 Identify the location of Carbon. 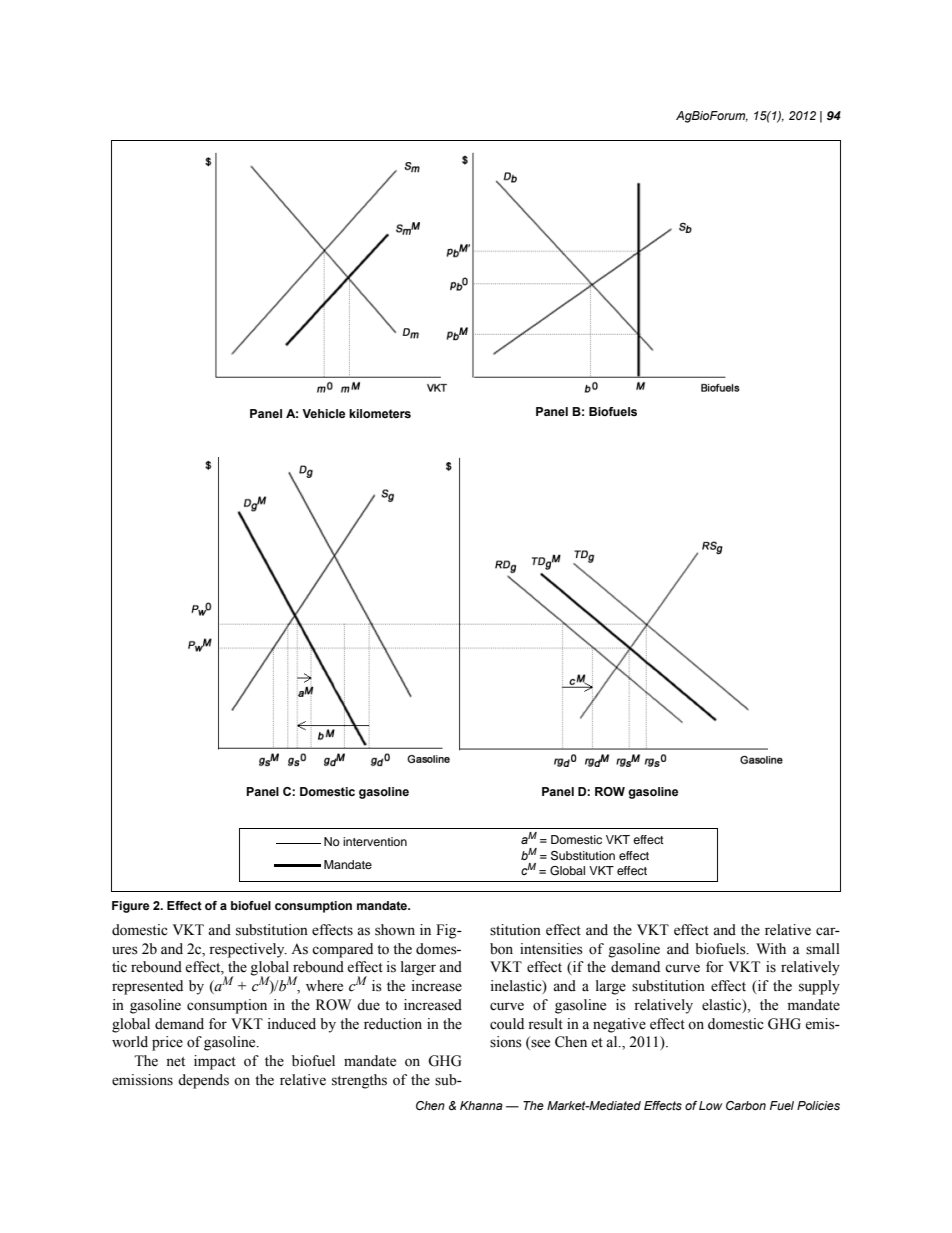
(746, 1105).
